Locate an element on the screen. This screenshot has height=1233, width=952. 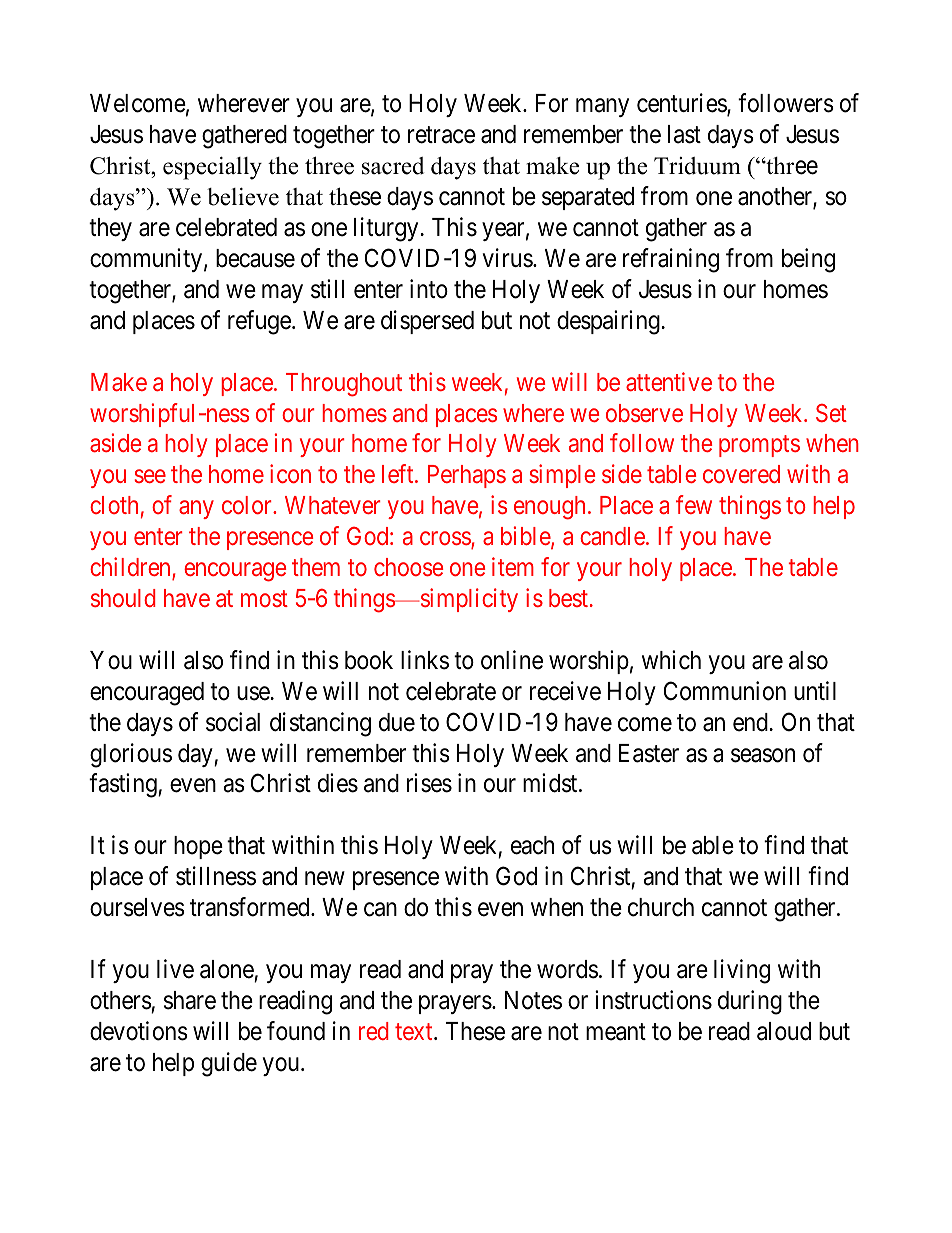
share is located at coordinates (190, 1000).
